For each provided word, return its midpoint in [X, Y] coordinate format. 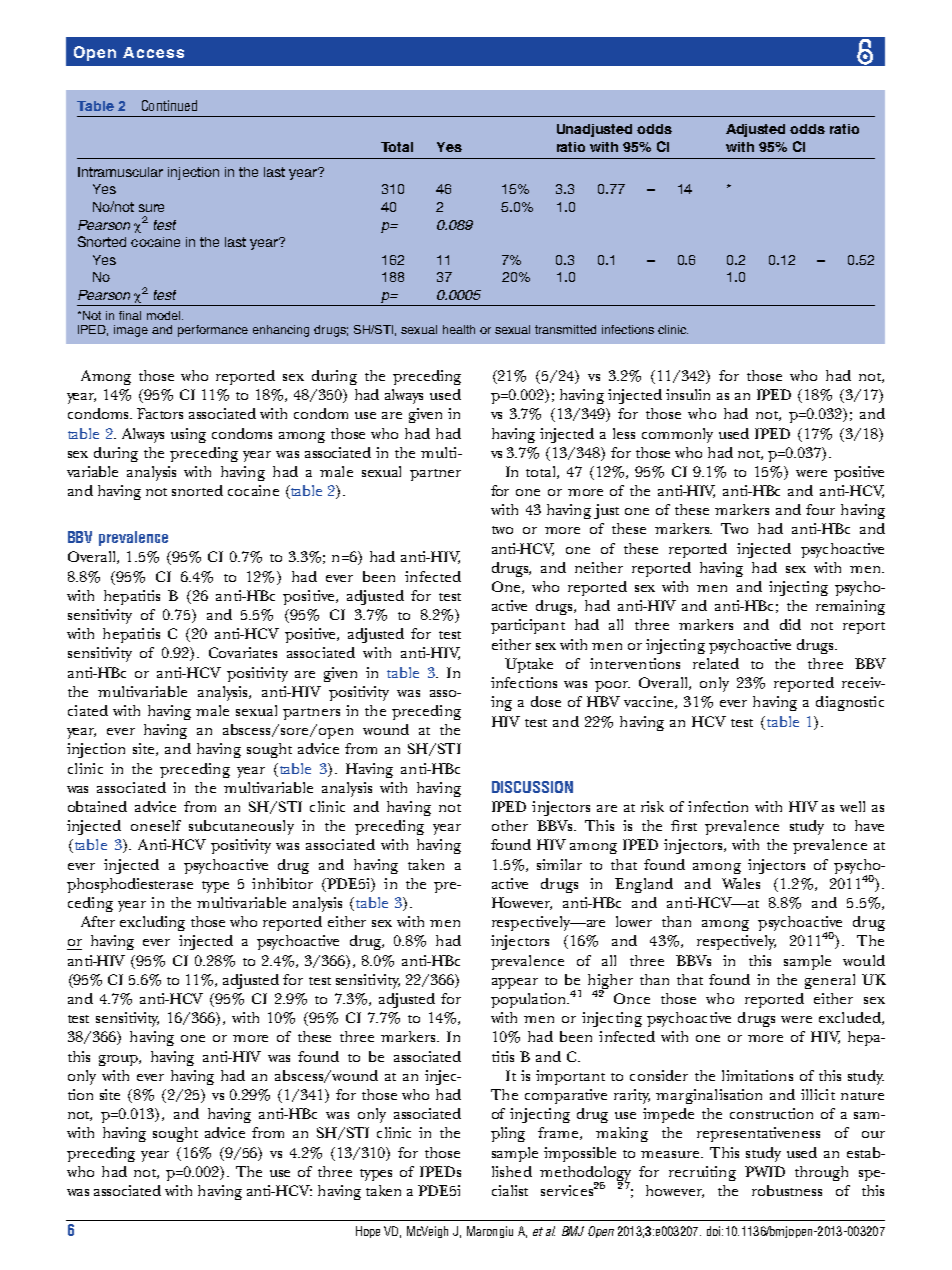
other [510, 825]
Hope [368, 1232]
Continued [169, 105]
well [852, 806]
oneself [156, 825]
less [624, 433]
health [459, 329]
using [188, 435]
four [820, 509]
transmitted [565, 329]
